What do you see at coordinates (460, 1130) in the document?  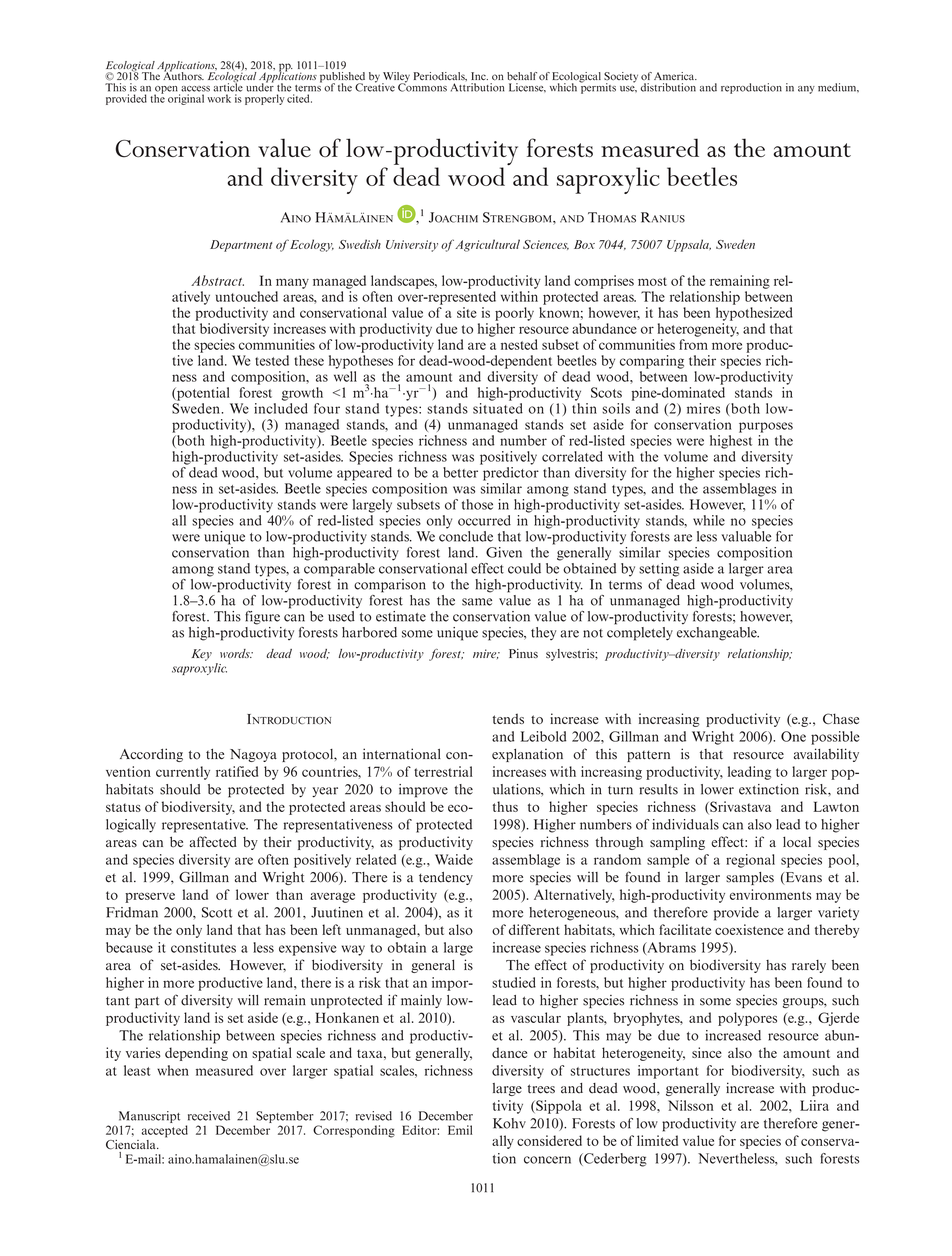 I see `Emil` at bounding box center [460, 1130].
